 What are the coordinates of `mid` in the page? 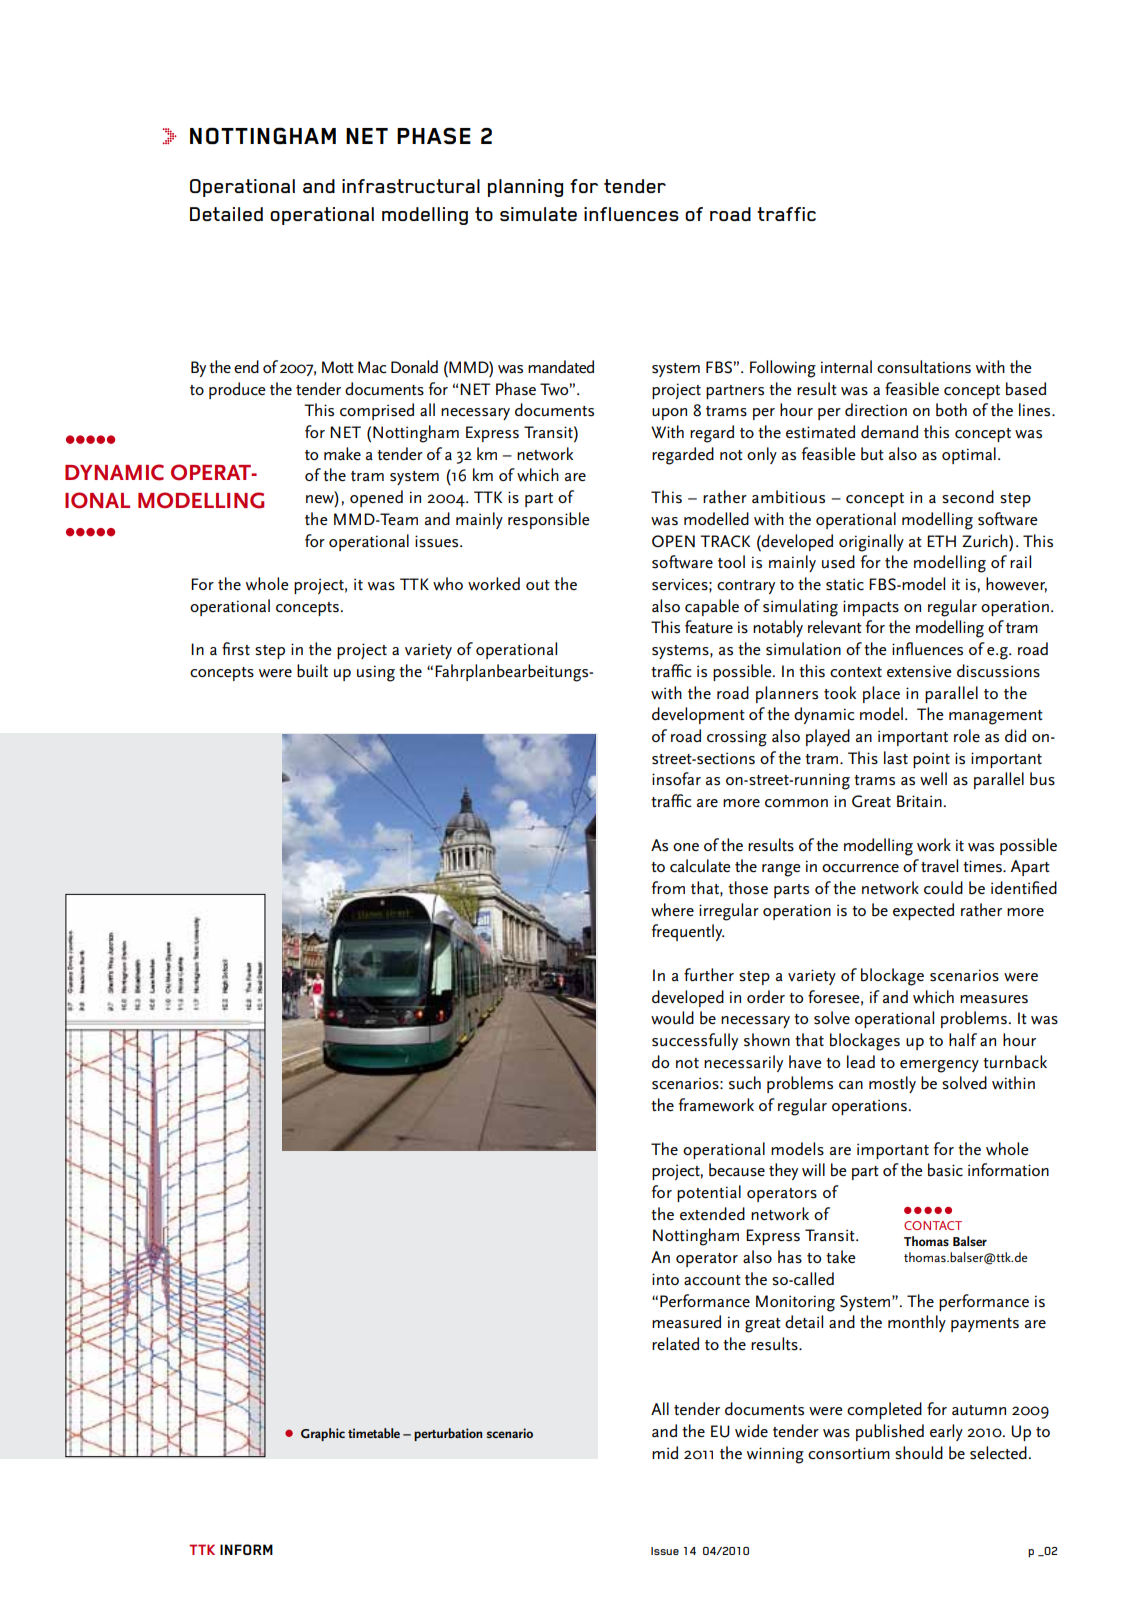 It's located at (665, 1452).
